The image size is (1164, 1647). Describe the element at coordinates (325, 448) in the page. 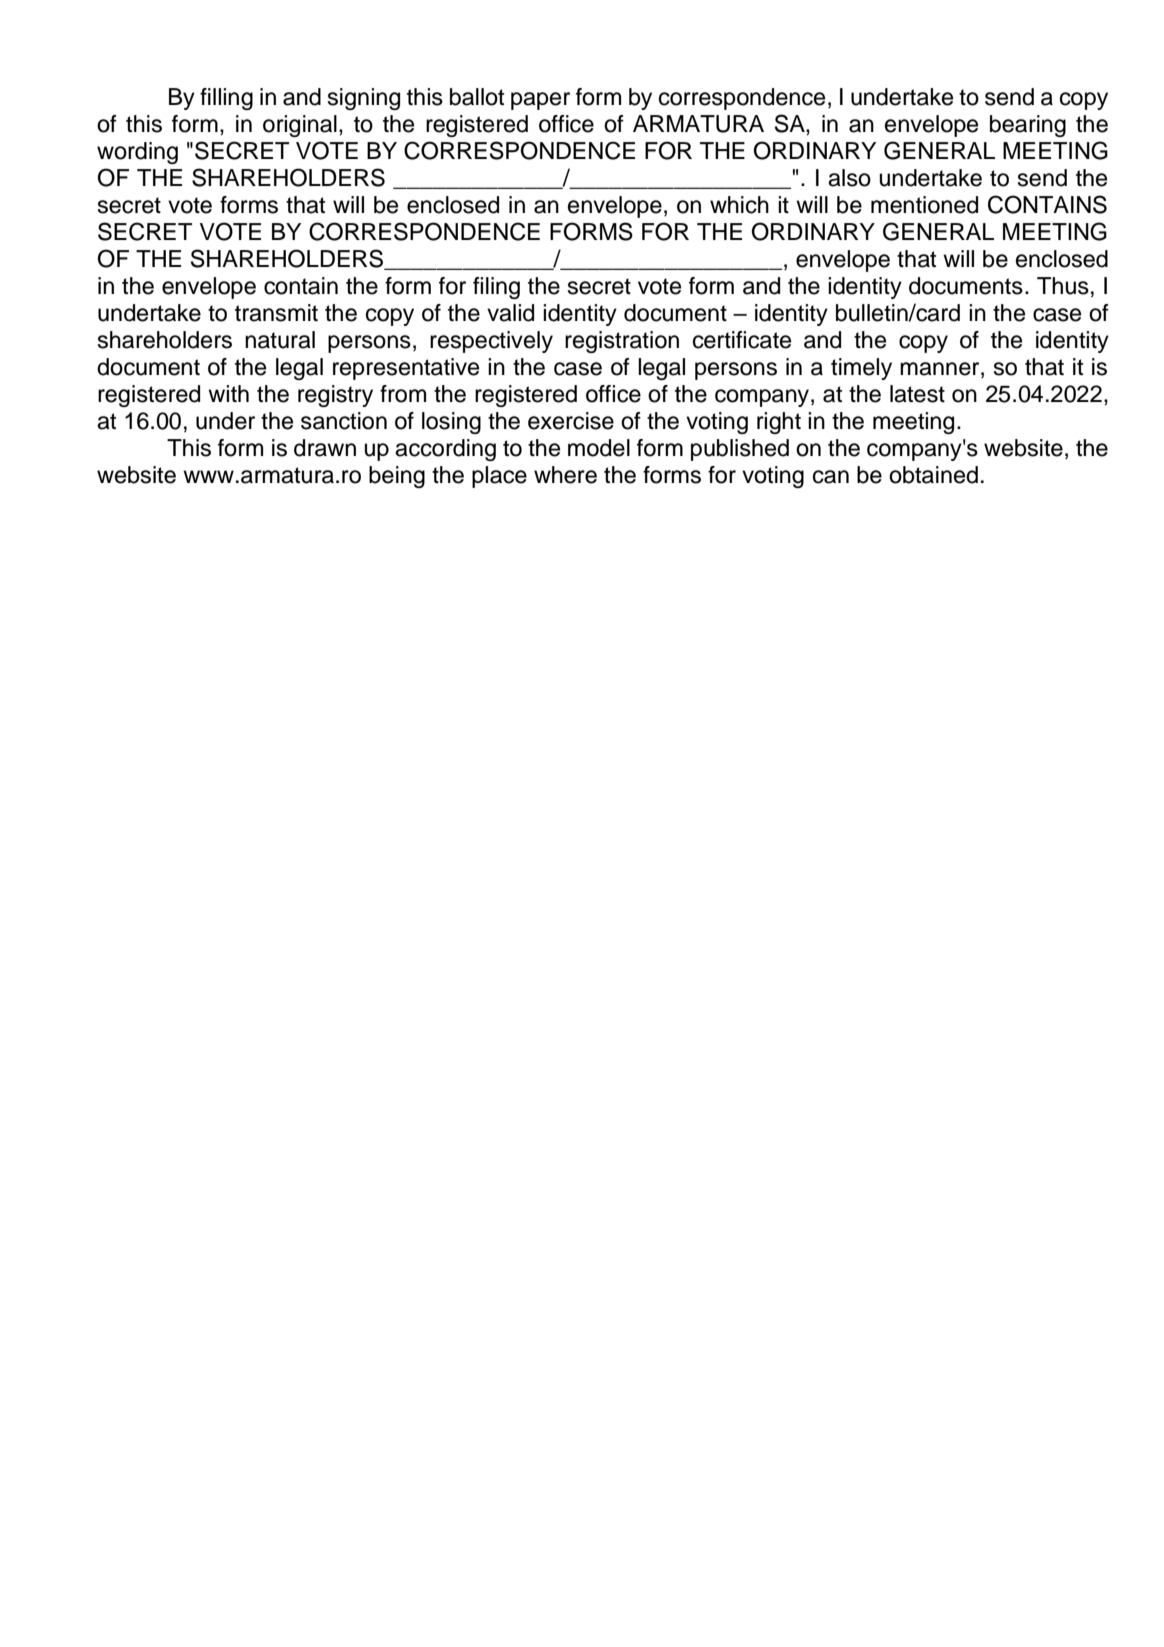

I see `drawn` at that location.
